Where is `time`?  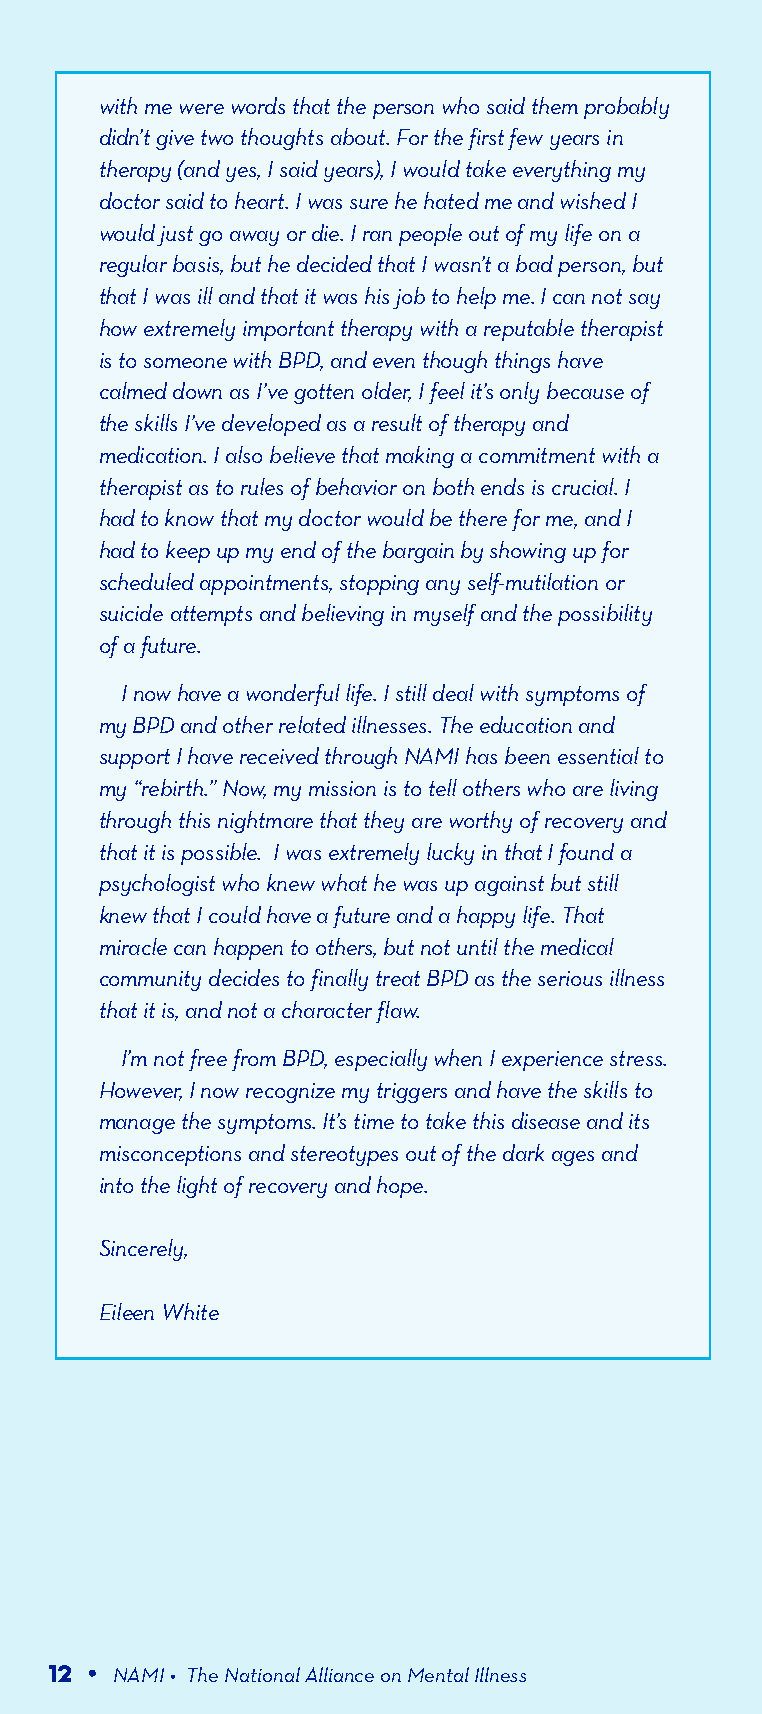
time is located at coordinates (374, 1121).
